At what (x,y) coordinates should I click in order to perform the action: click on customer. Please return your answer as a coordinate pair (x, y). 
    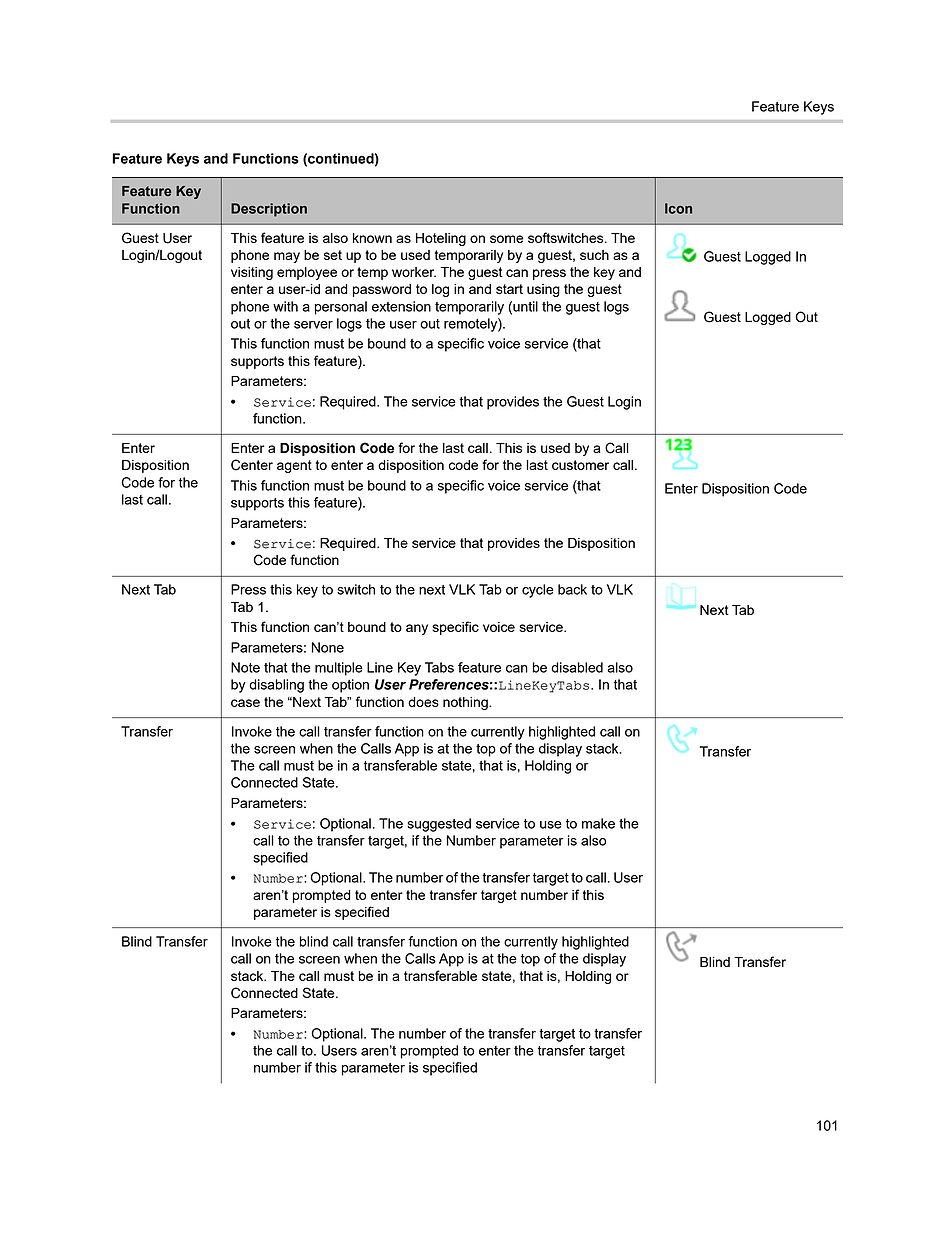
    Looking at the image, I should click on (580, 465).
